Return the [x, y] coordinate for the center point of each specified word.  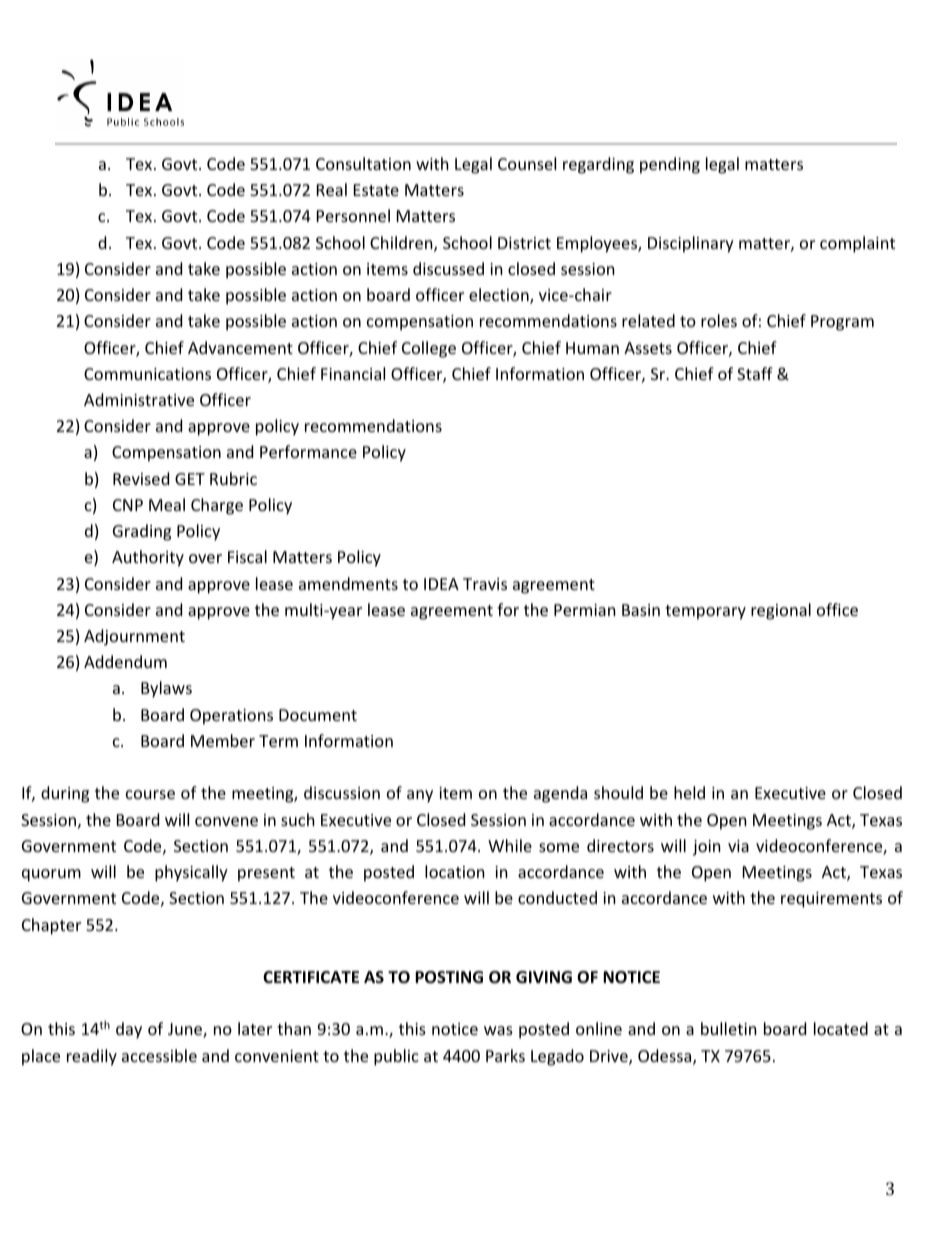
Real [332, 189]
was [498, 1030]
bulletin [729, 1028]
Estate [376, 190]
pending [670, 165]
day [129, 1030]
